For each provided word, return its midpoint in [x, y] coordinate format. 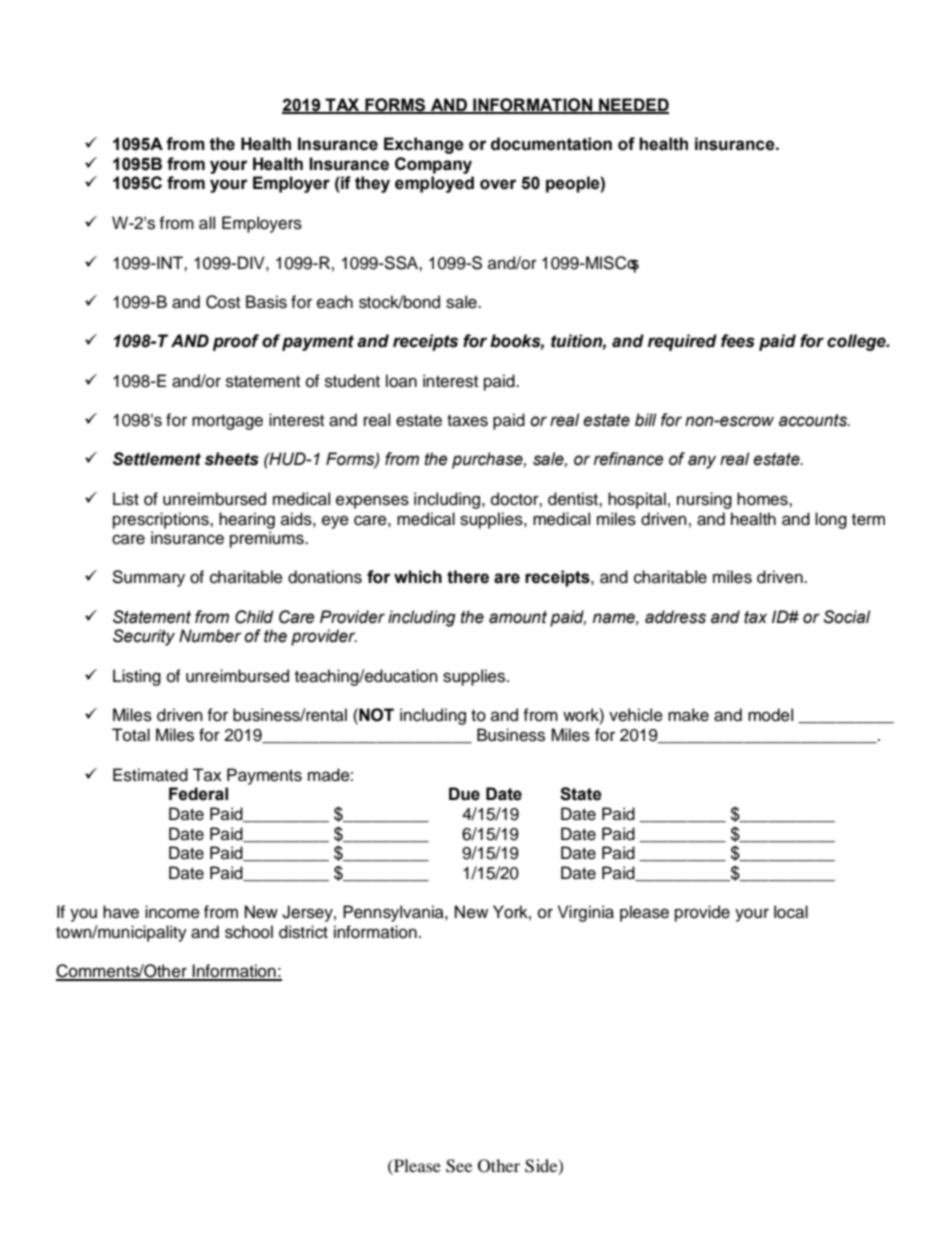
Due [464, 794]
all [207, 223]
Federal [198, 794]
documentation [551, 144]
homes [763, 499]
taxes [467, 421]
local [791, 912]
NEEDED [633, 105]
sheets [232, 459]
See [459, 1166]
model [770, 715]
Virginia [586, 913]
